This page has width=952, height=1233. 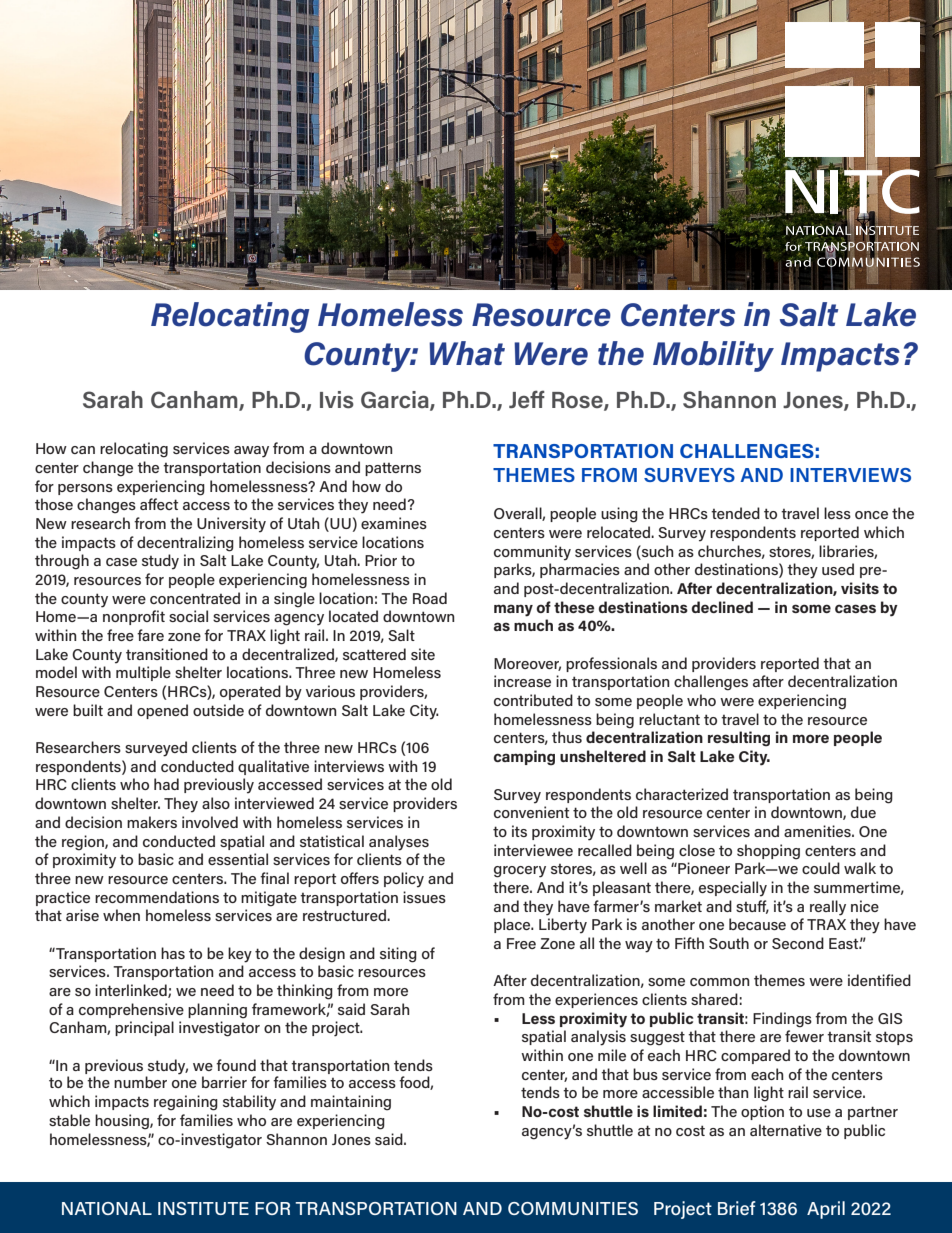 What do you see at coordinates (467, 353) in the page?
I see `What` at bounding box center [467, 353].
